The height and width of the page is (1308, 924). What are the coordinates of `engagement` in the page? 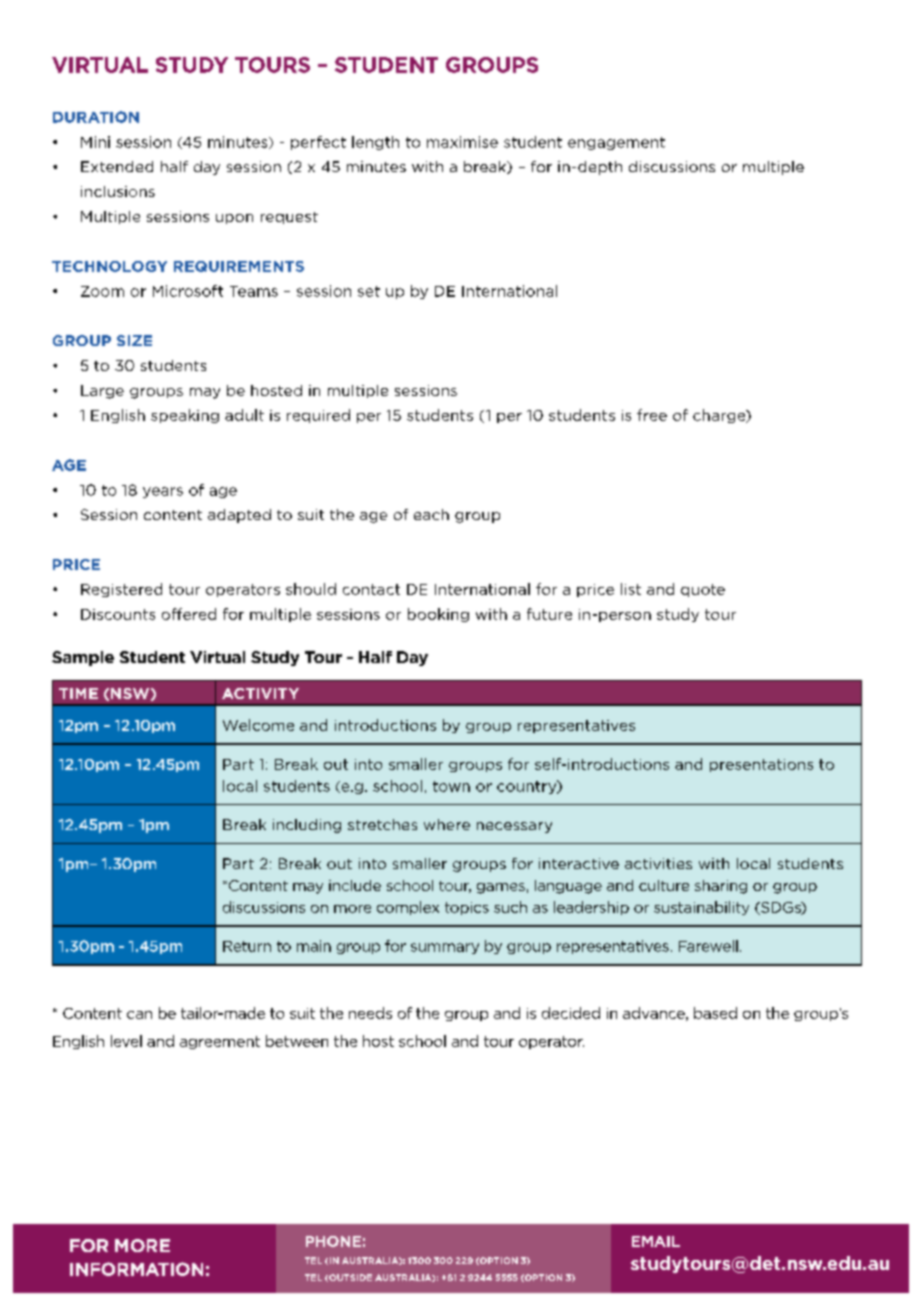 It's located at (616, 143).
